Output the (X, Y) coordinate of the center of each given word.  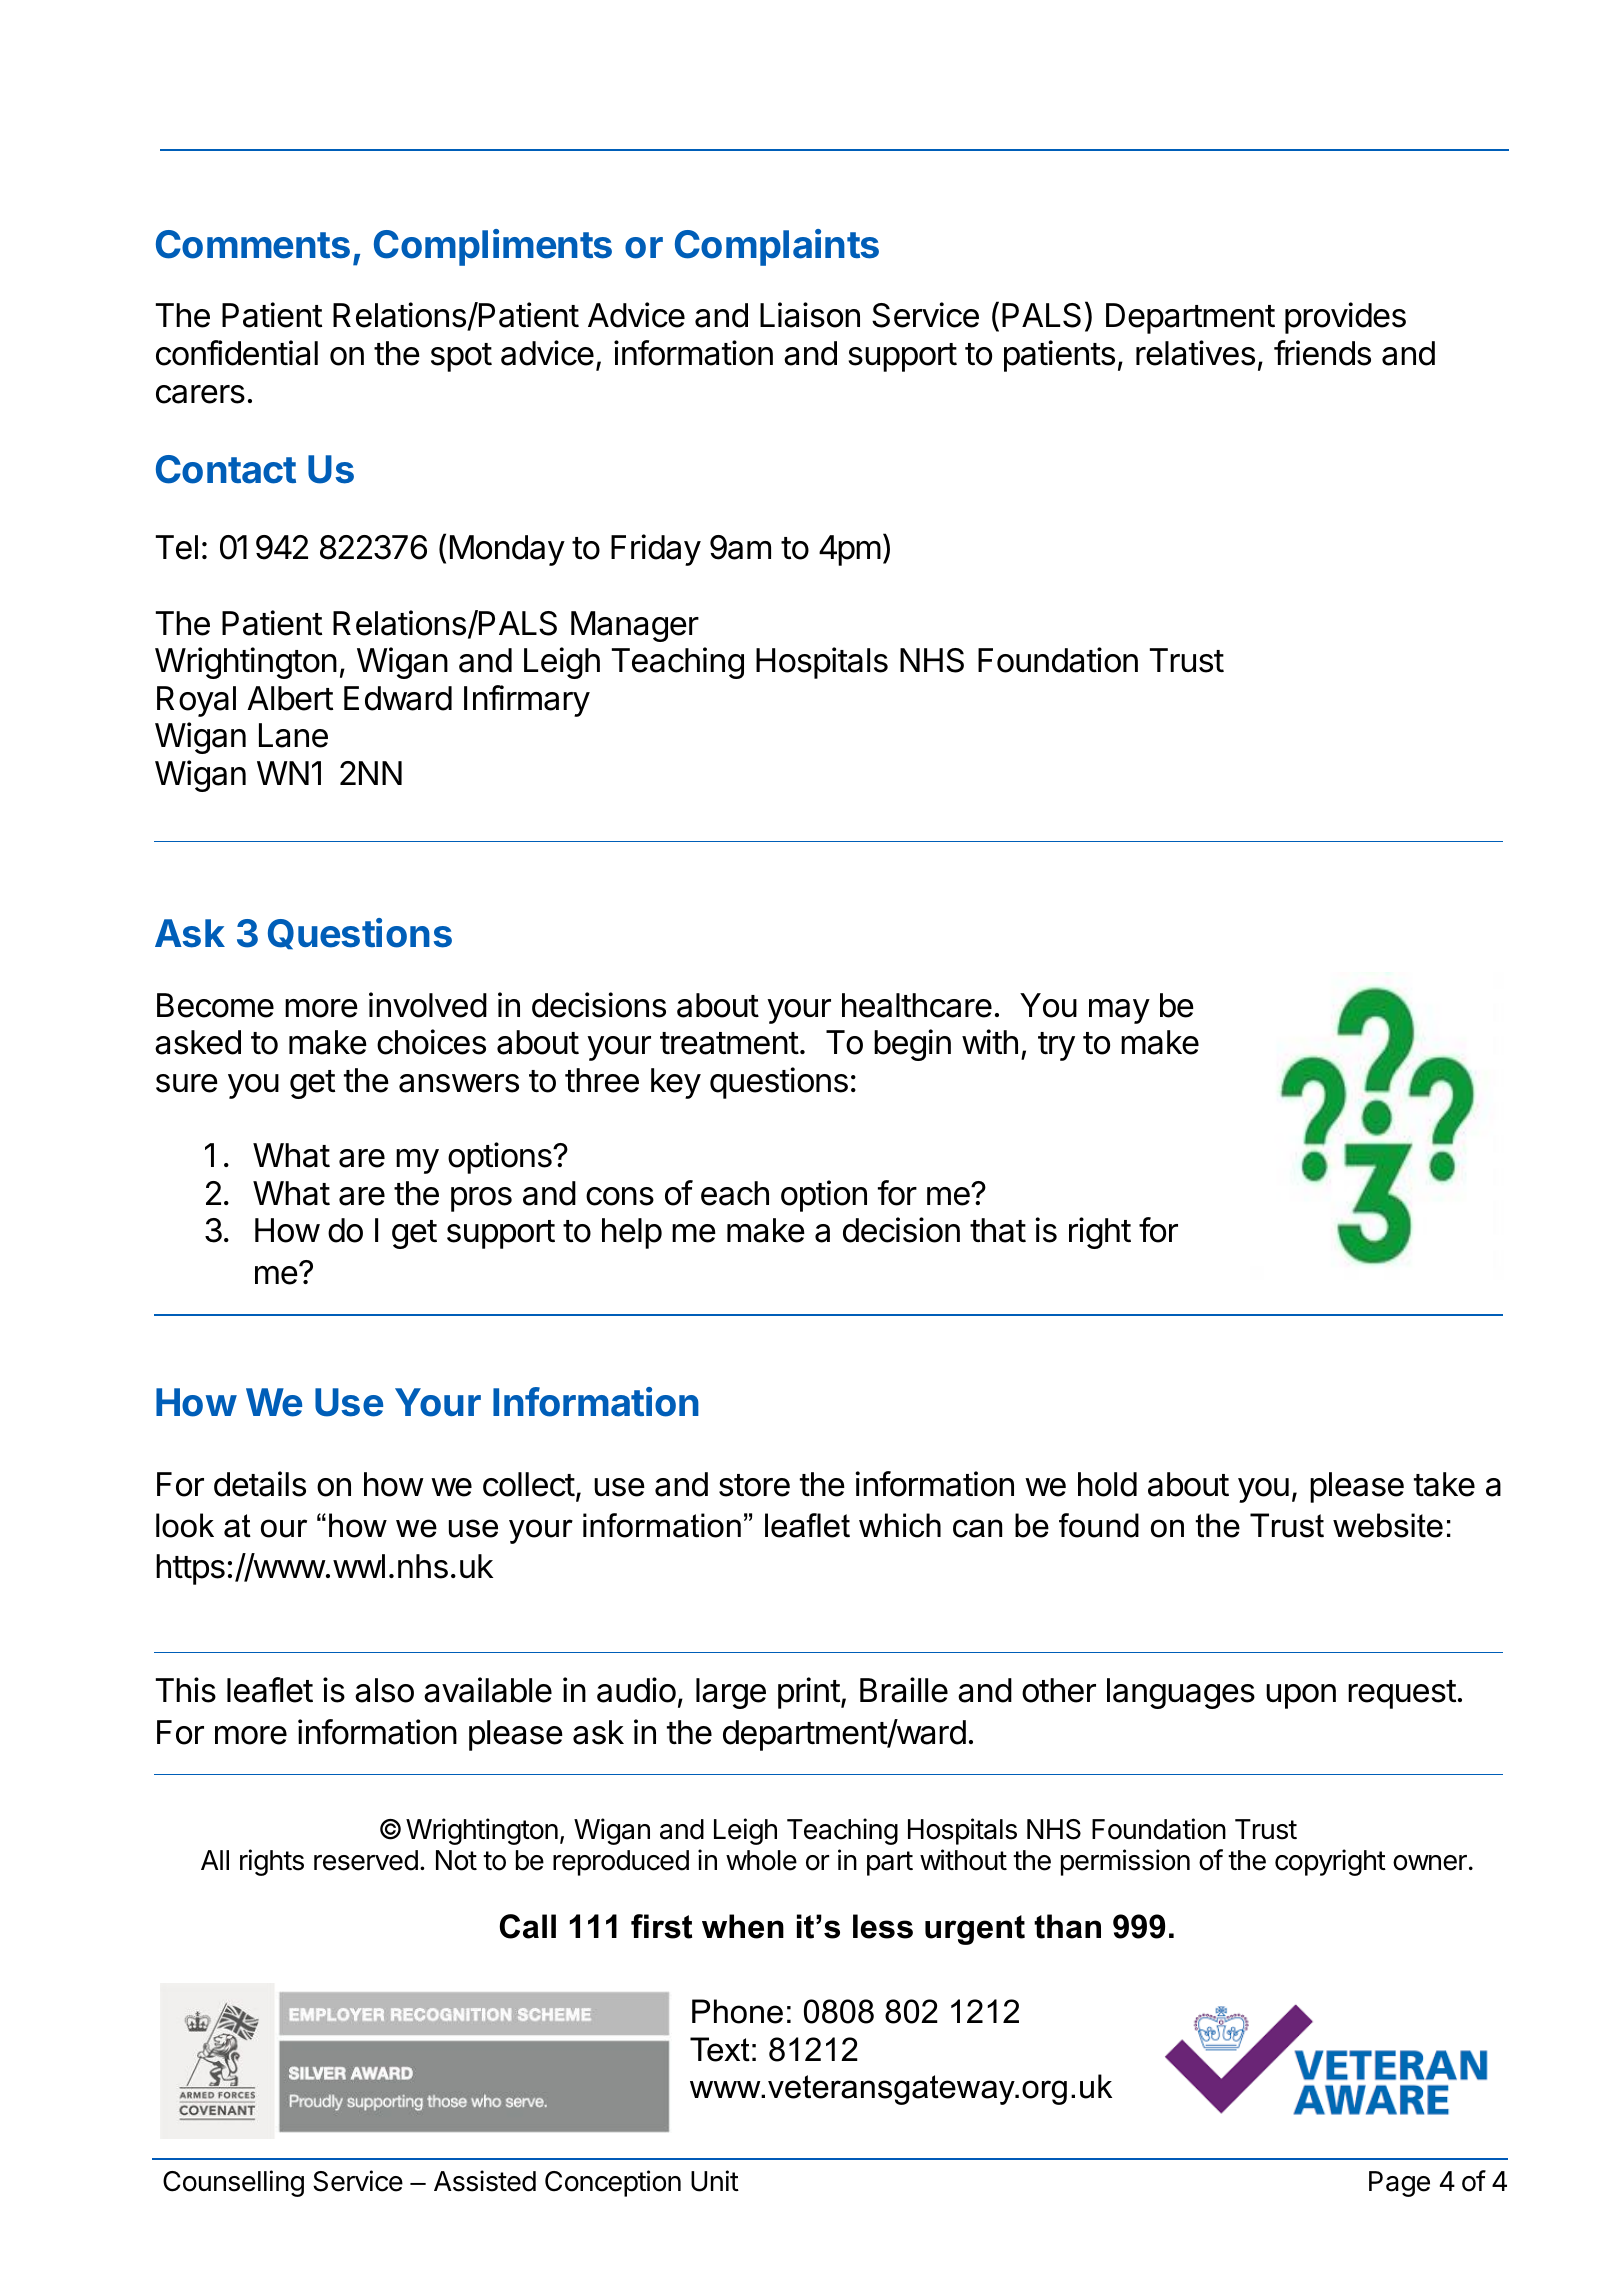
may (1119, 1011)
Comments (253, 244)
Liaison (810, 315)
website (1388, 1525)
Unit (715, 2181)
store (754, 1485)
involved (428, 1005)
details (260, 1484)
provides (1345, 318)
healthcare (917, 1005)
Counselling (233, 2183)
